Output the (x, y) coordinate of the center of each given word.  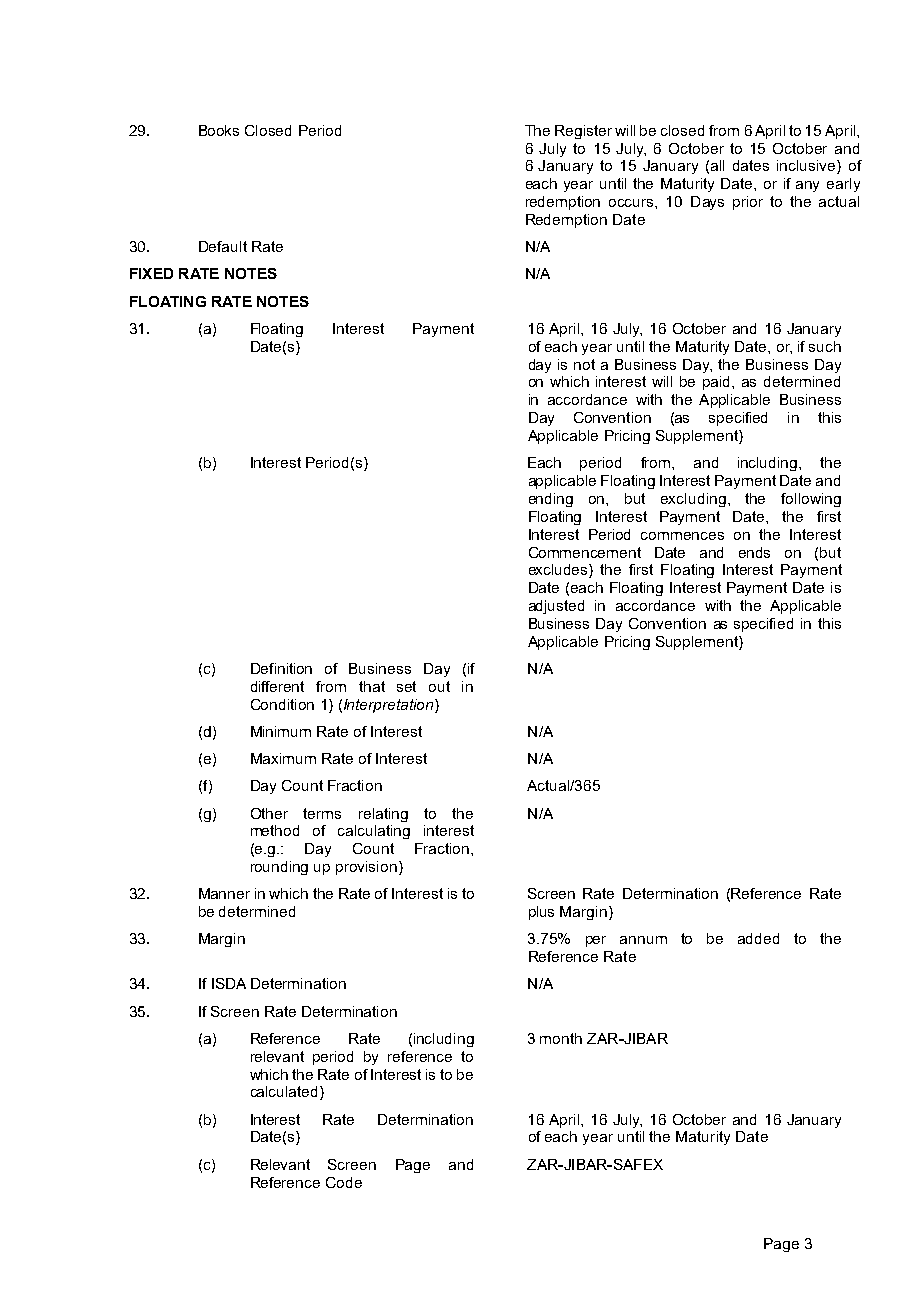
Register (583, 132)
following (811, 500)
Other (269, 813)
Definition (281, 668)
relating (383, 815)
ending (551, 500)
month (561, 1038)
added (758, 938)
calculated (286, 1093)
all (717, 165)
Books (219, 130)
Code (344, 1182)
